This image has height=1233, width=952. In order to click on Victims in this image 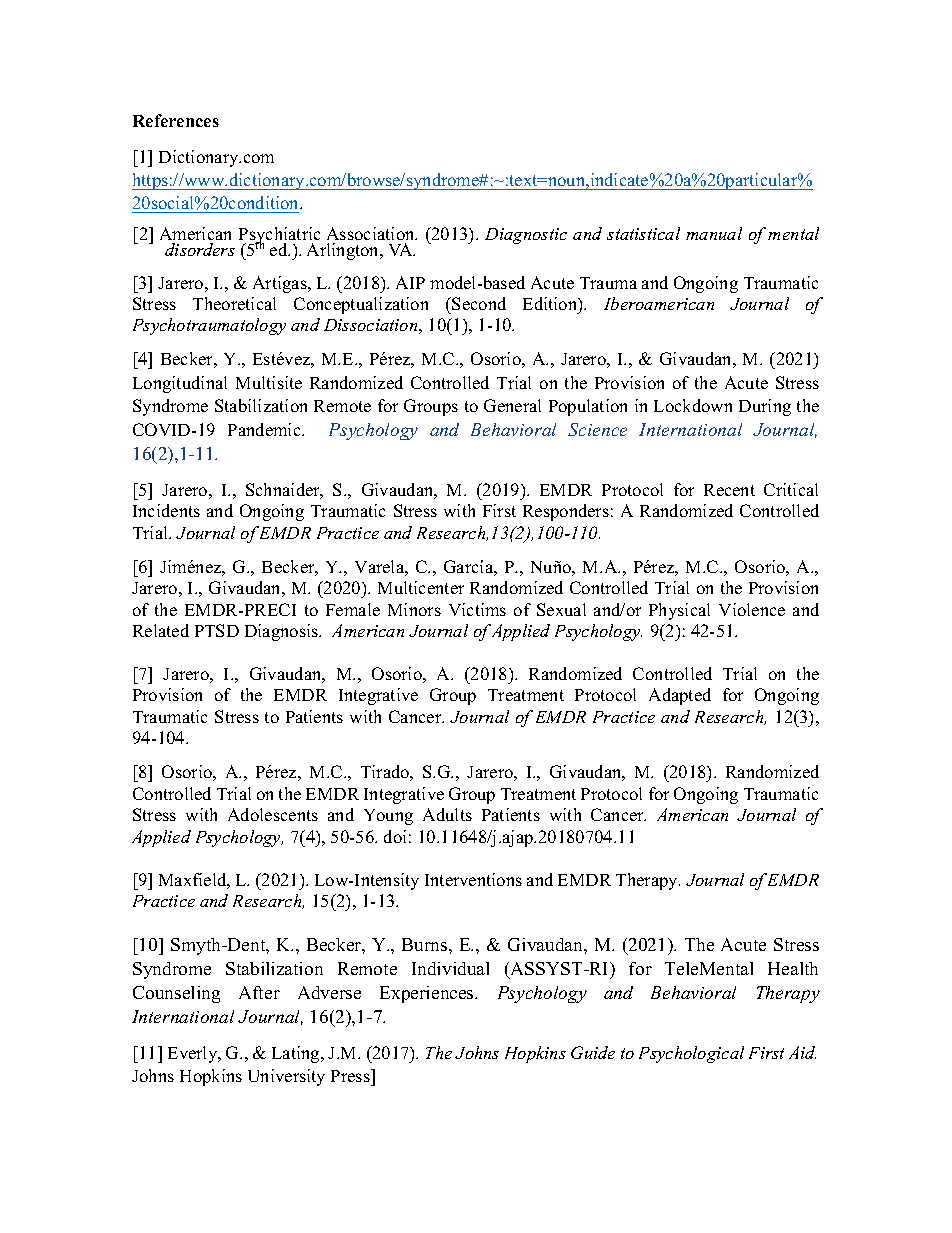, I will do `click(477, 609)`.
